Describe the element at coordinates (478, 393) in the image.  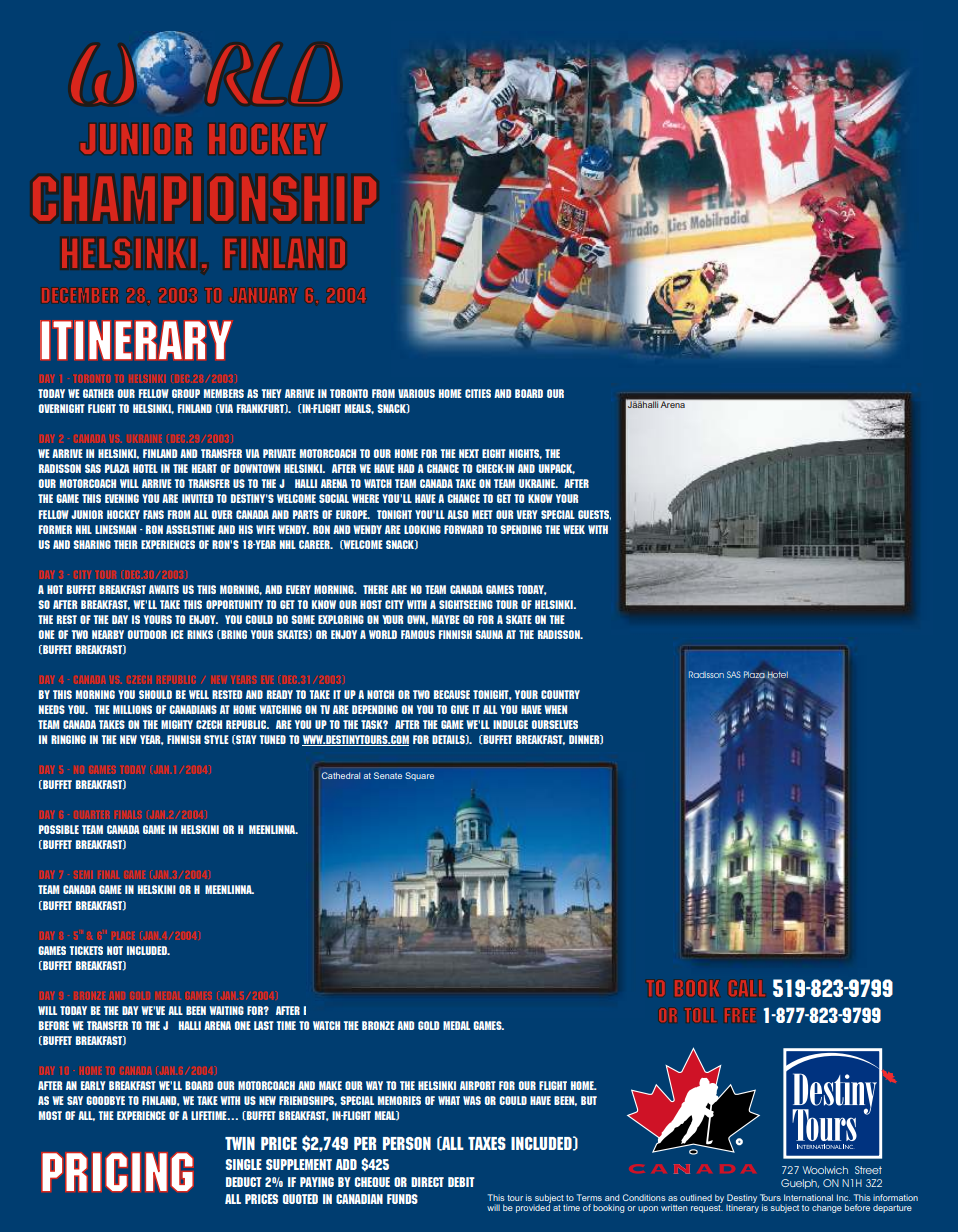
I see `cities` at that location.
